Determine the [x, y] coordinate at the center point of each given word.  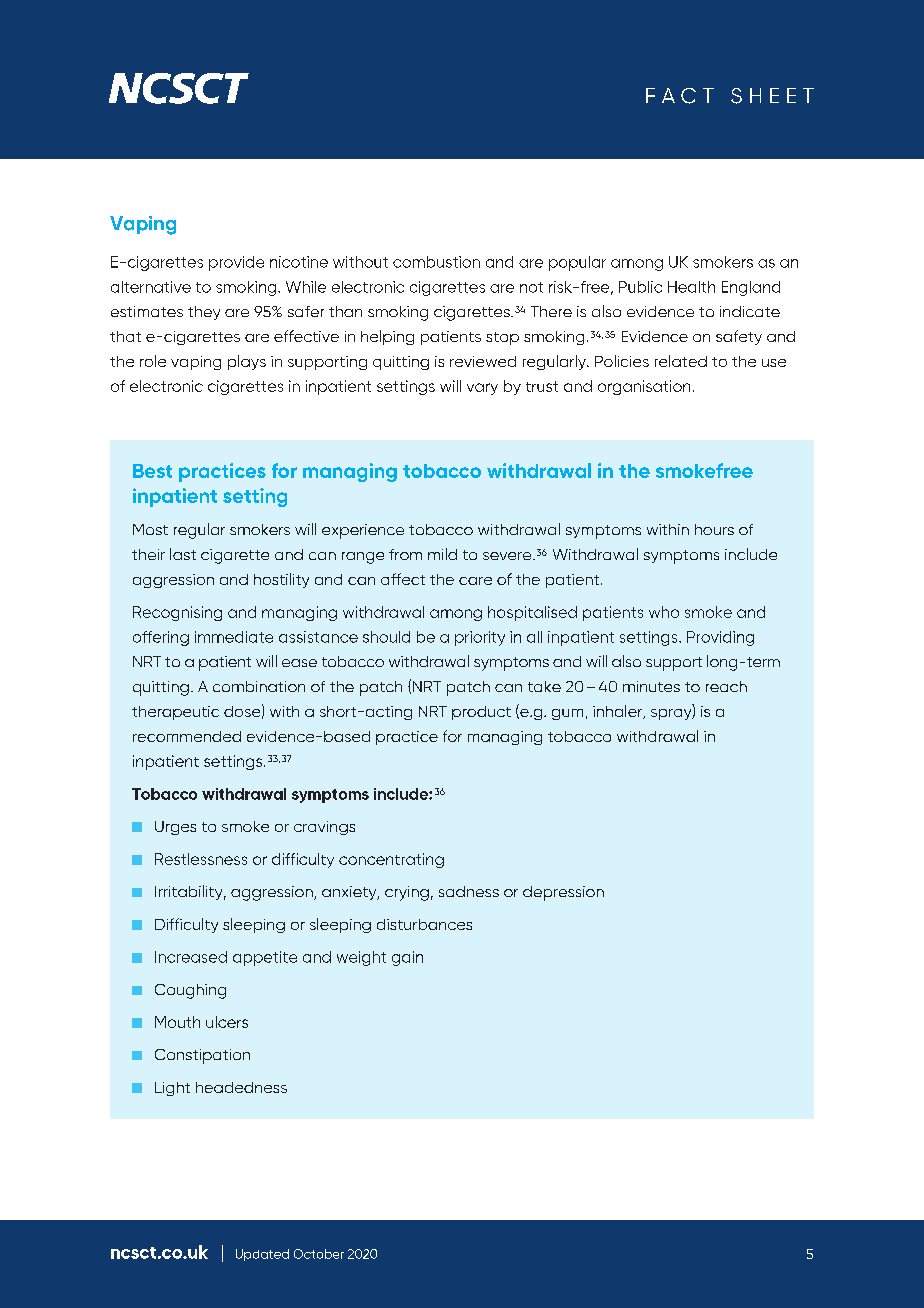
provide [236, 263]
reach [726, 686]
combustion [436, 262]
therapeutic [175, 713]
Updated [262, 1255]
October [319, 1254]
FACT [680, 96]
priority [480, 638]
